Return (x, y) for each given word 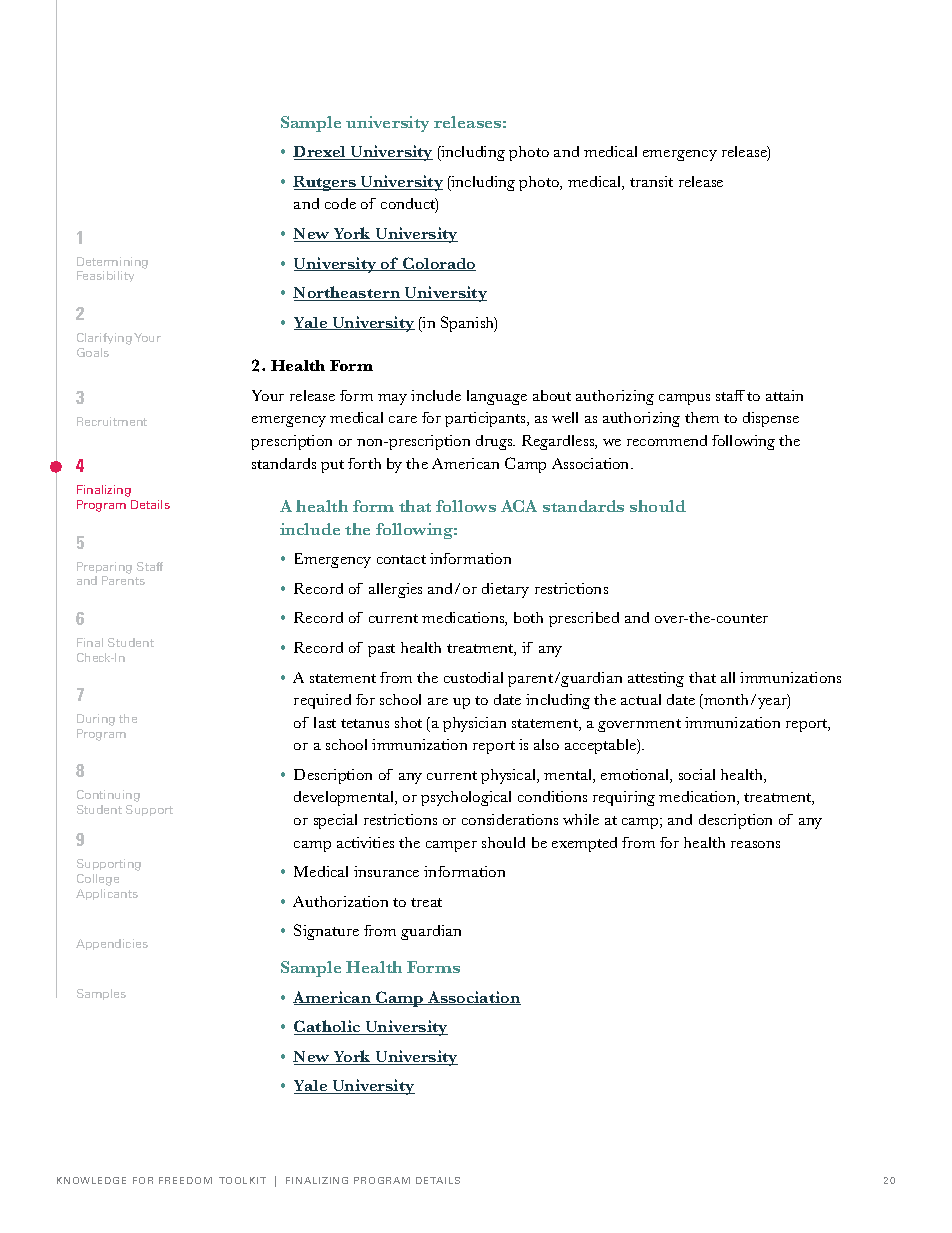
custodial (473, 677)
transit (651, 181)
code (340, 203)
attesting (656, 679)
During (96, 720)
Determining (112, 263)
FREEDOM (185, 1180)
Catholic (328, 1027)
